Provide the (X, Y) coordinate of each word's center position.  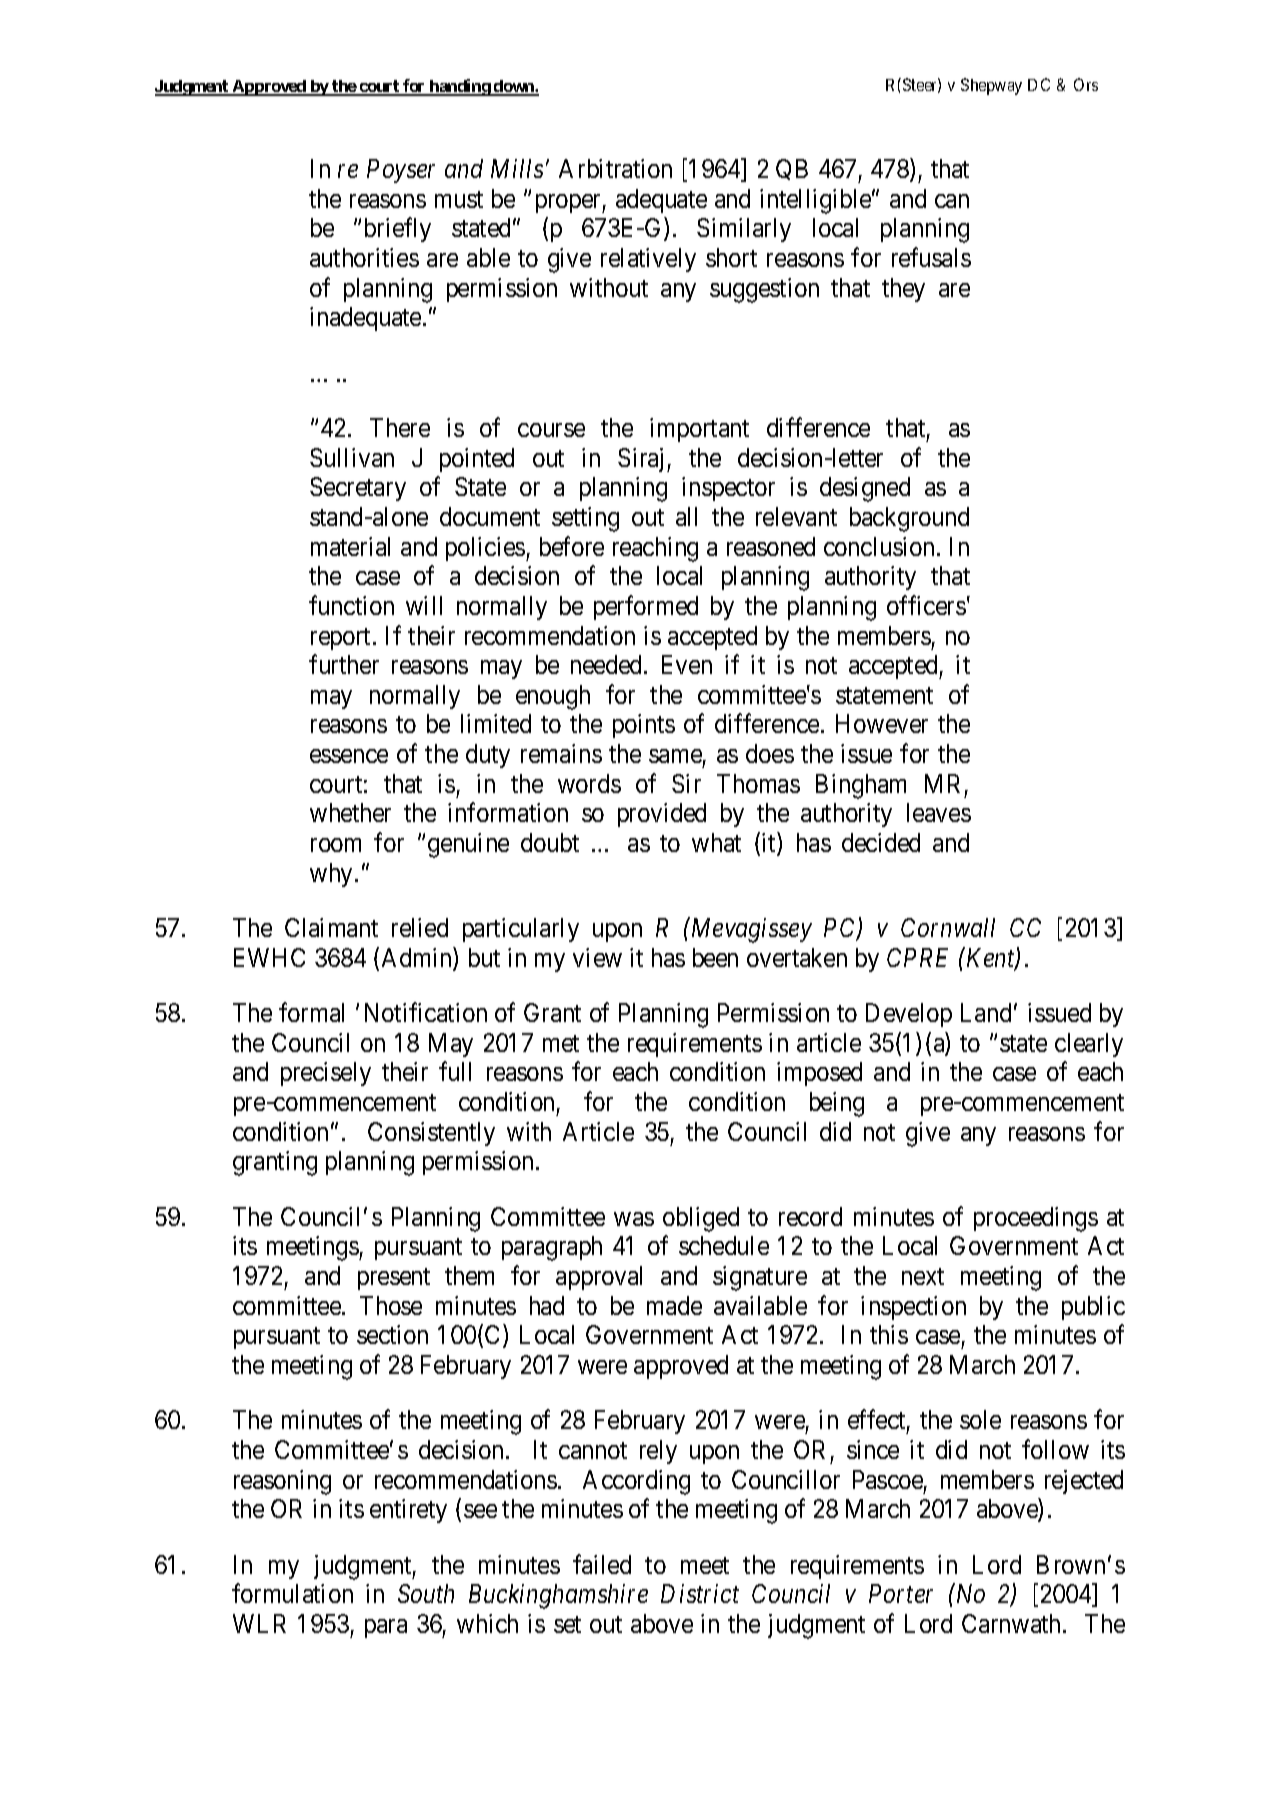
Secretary (358, 489)
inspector (728, 489)
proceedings (1036, 1219)
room (336, 845)
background (909, 519)
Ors (1086, 84)
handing (459, 87)
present (394, 1279)
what (716, 842)
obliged (701, 1219)
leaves (939, 812)
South (426, 1593)
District (700, 1594)
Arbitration (615, 168)
